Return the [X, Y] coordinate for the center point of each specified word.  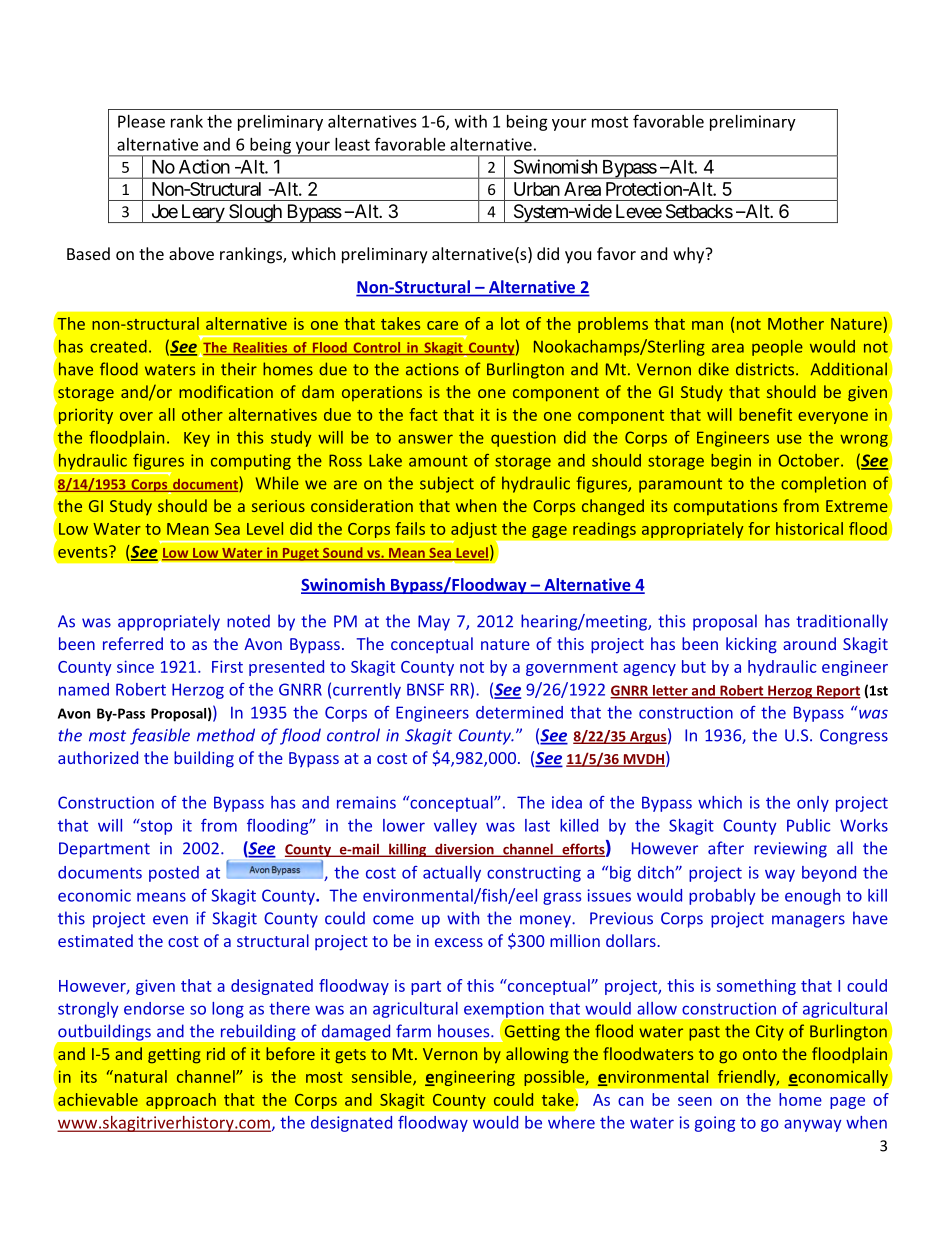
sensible [383, 1077]
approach [181, 1101]
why [690, 255]
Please [141, 121]
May [434, 623]
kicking [751, 645]
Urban [537, 189]
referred [133, 643]
